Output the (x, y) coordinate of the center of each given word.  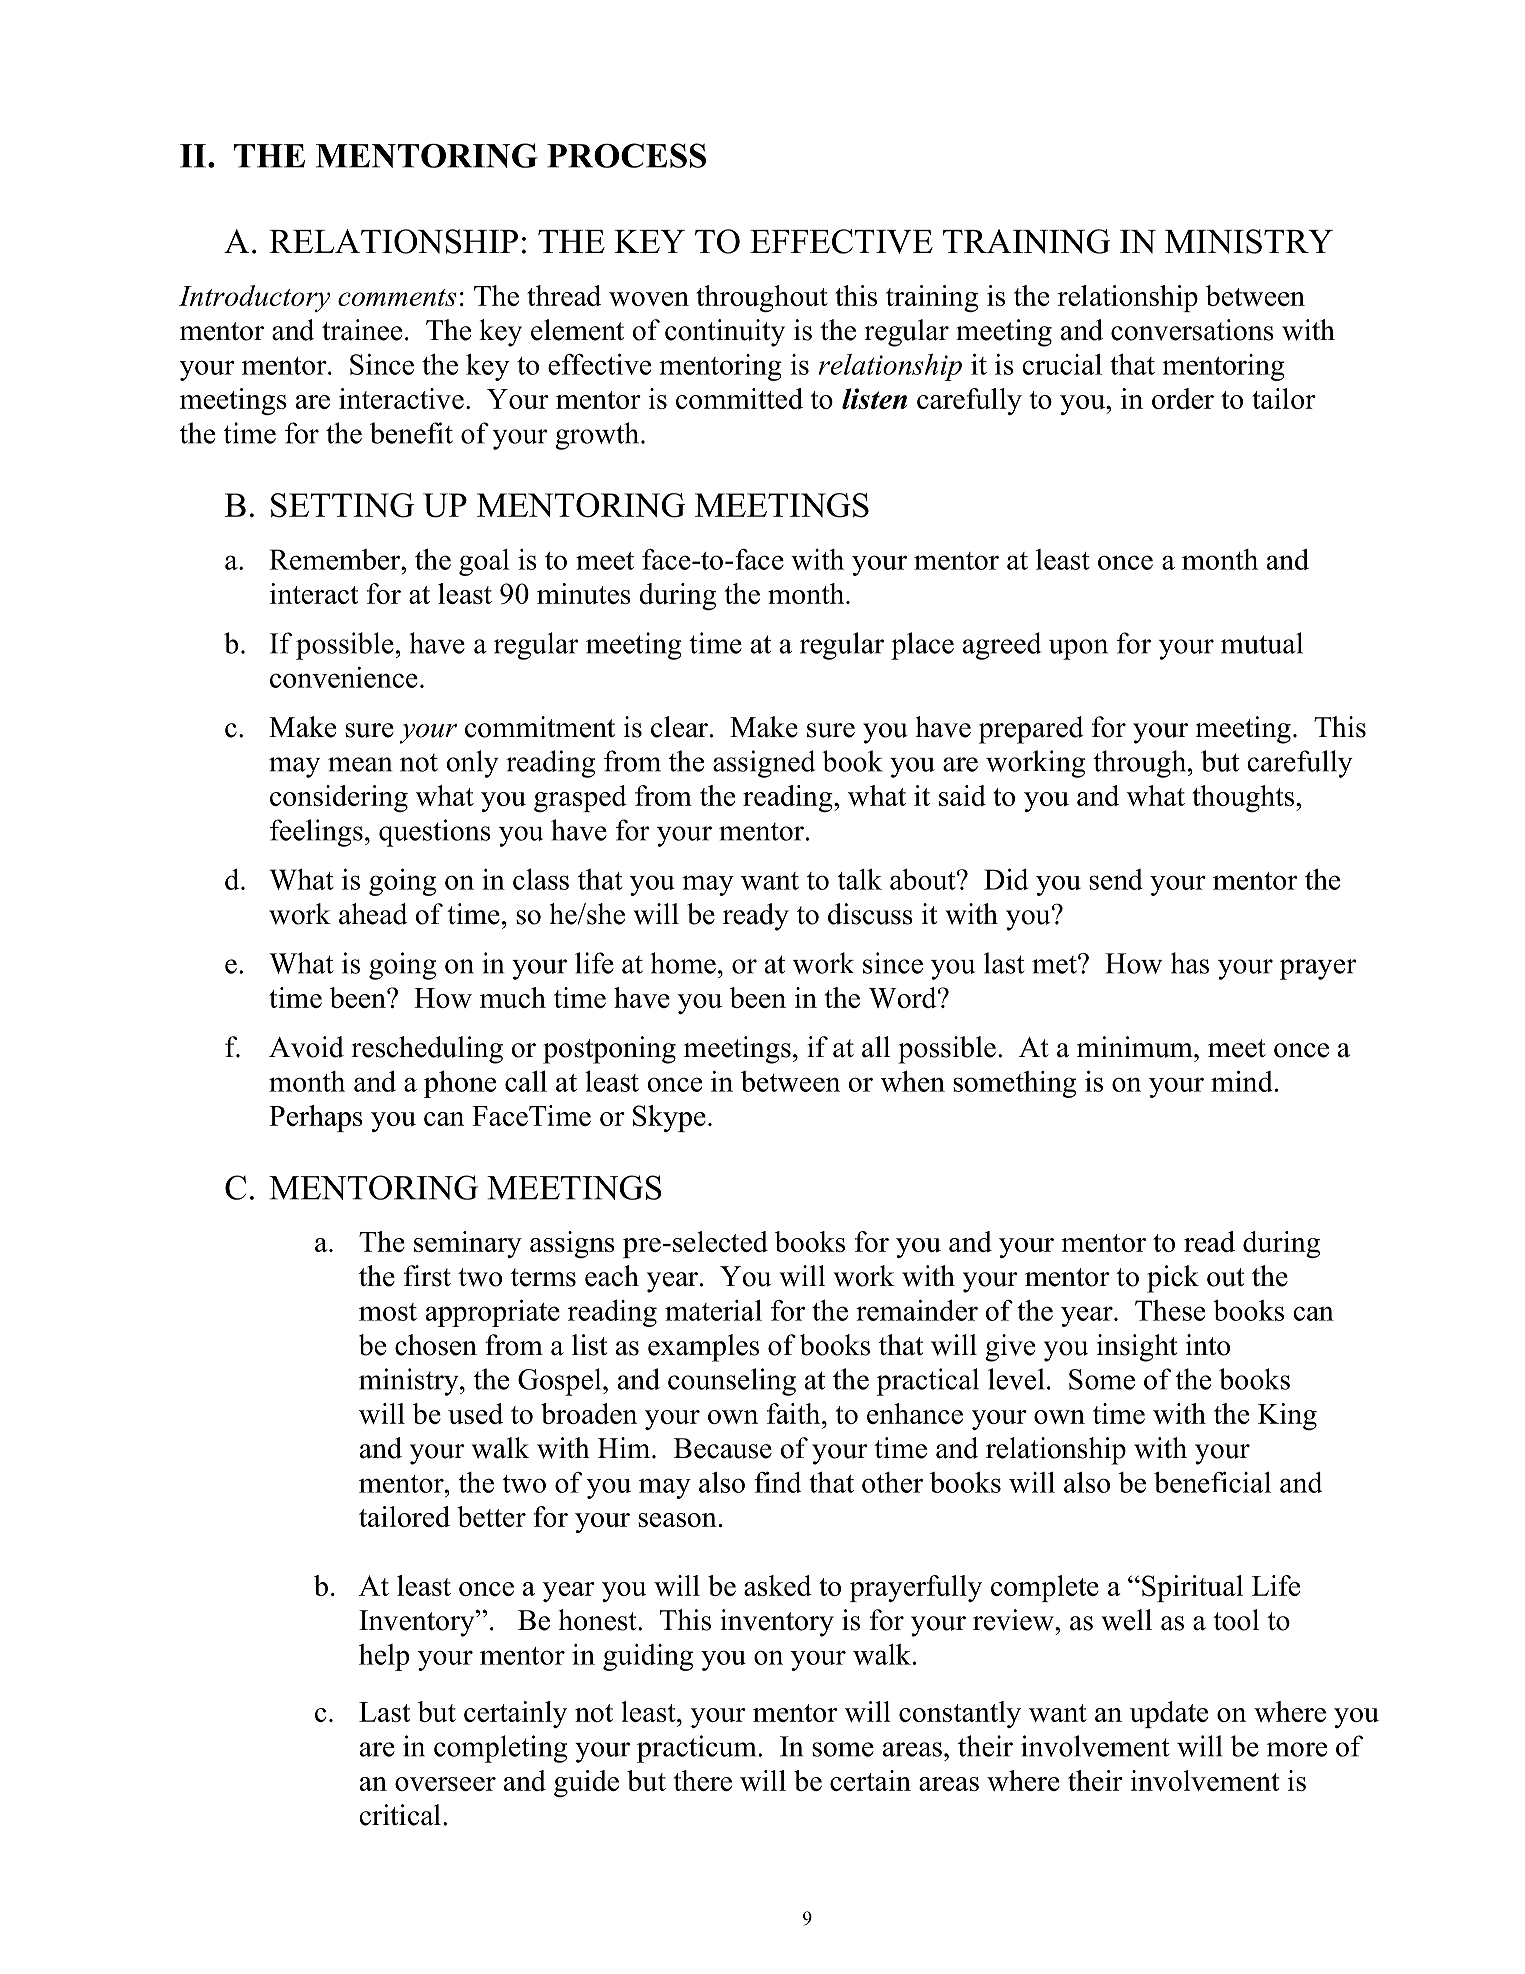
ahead (373, 914)
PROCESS (626, 155)
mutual (1262, 643)
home (683, 963)
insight (1137, 1348)
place (922, 646)
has (1190, 963)
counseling (732, 1382)
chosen (436, 1345)
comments (397, 297)
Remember (336, 559)
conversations (1192, 330)
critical (400, 1815)
